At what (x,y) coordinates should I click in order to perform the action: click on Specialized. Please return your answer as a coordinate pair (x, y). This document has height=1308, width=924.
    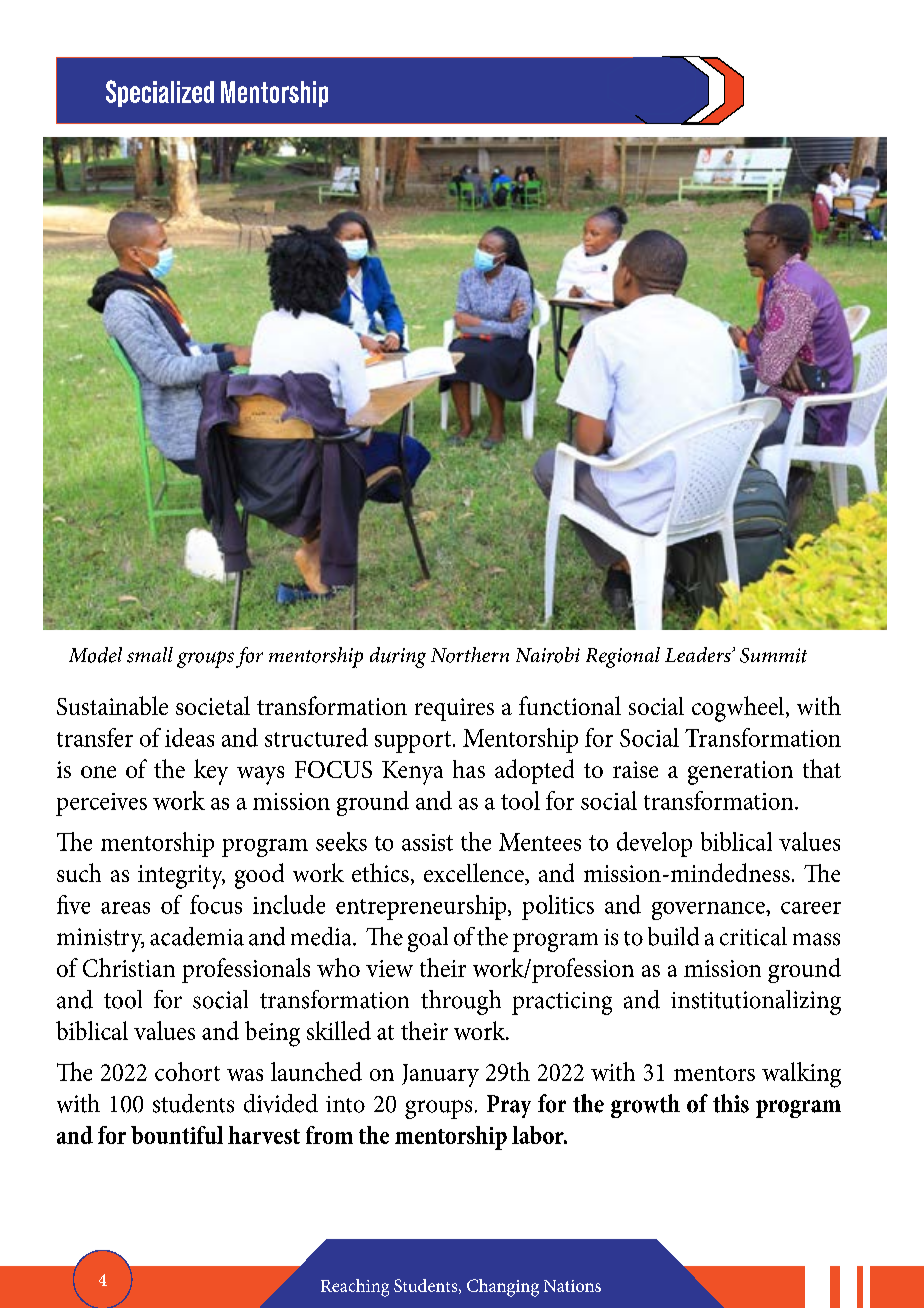
    Looking at the image, I should click on (160, 93).
